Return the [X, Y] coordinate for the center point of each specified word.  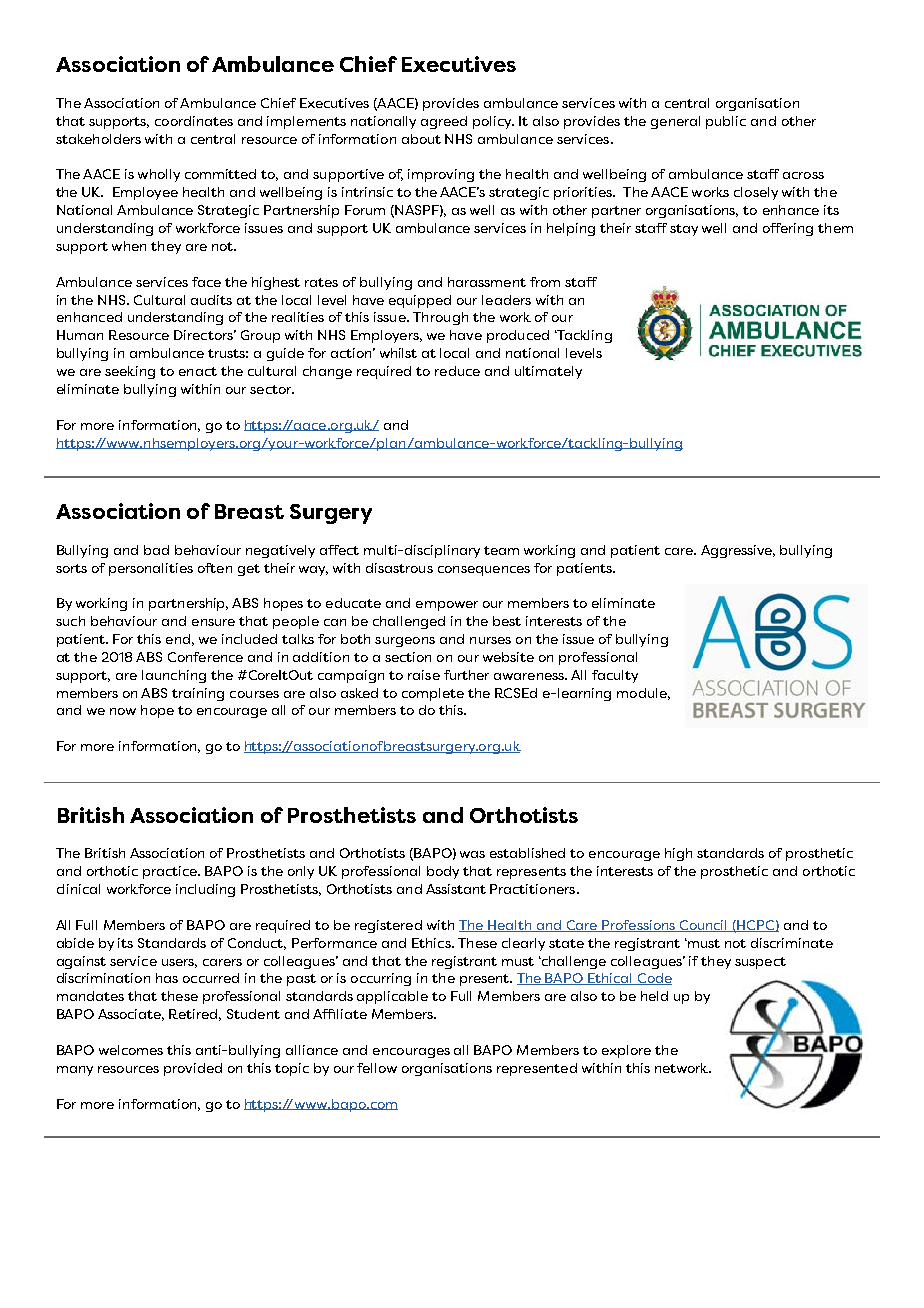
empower [447, 606]
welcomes [131, 1050]
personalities [151, 569]
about [421, 139]
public [726, 122]
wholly [159, 175]
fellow [377, 1068]
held [654, 996]
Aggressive [738, 551]
